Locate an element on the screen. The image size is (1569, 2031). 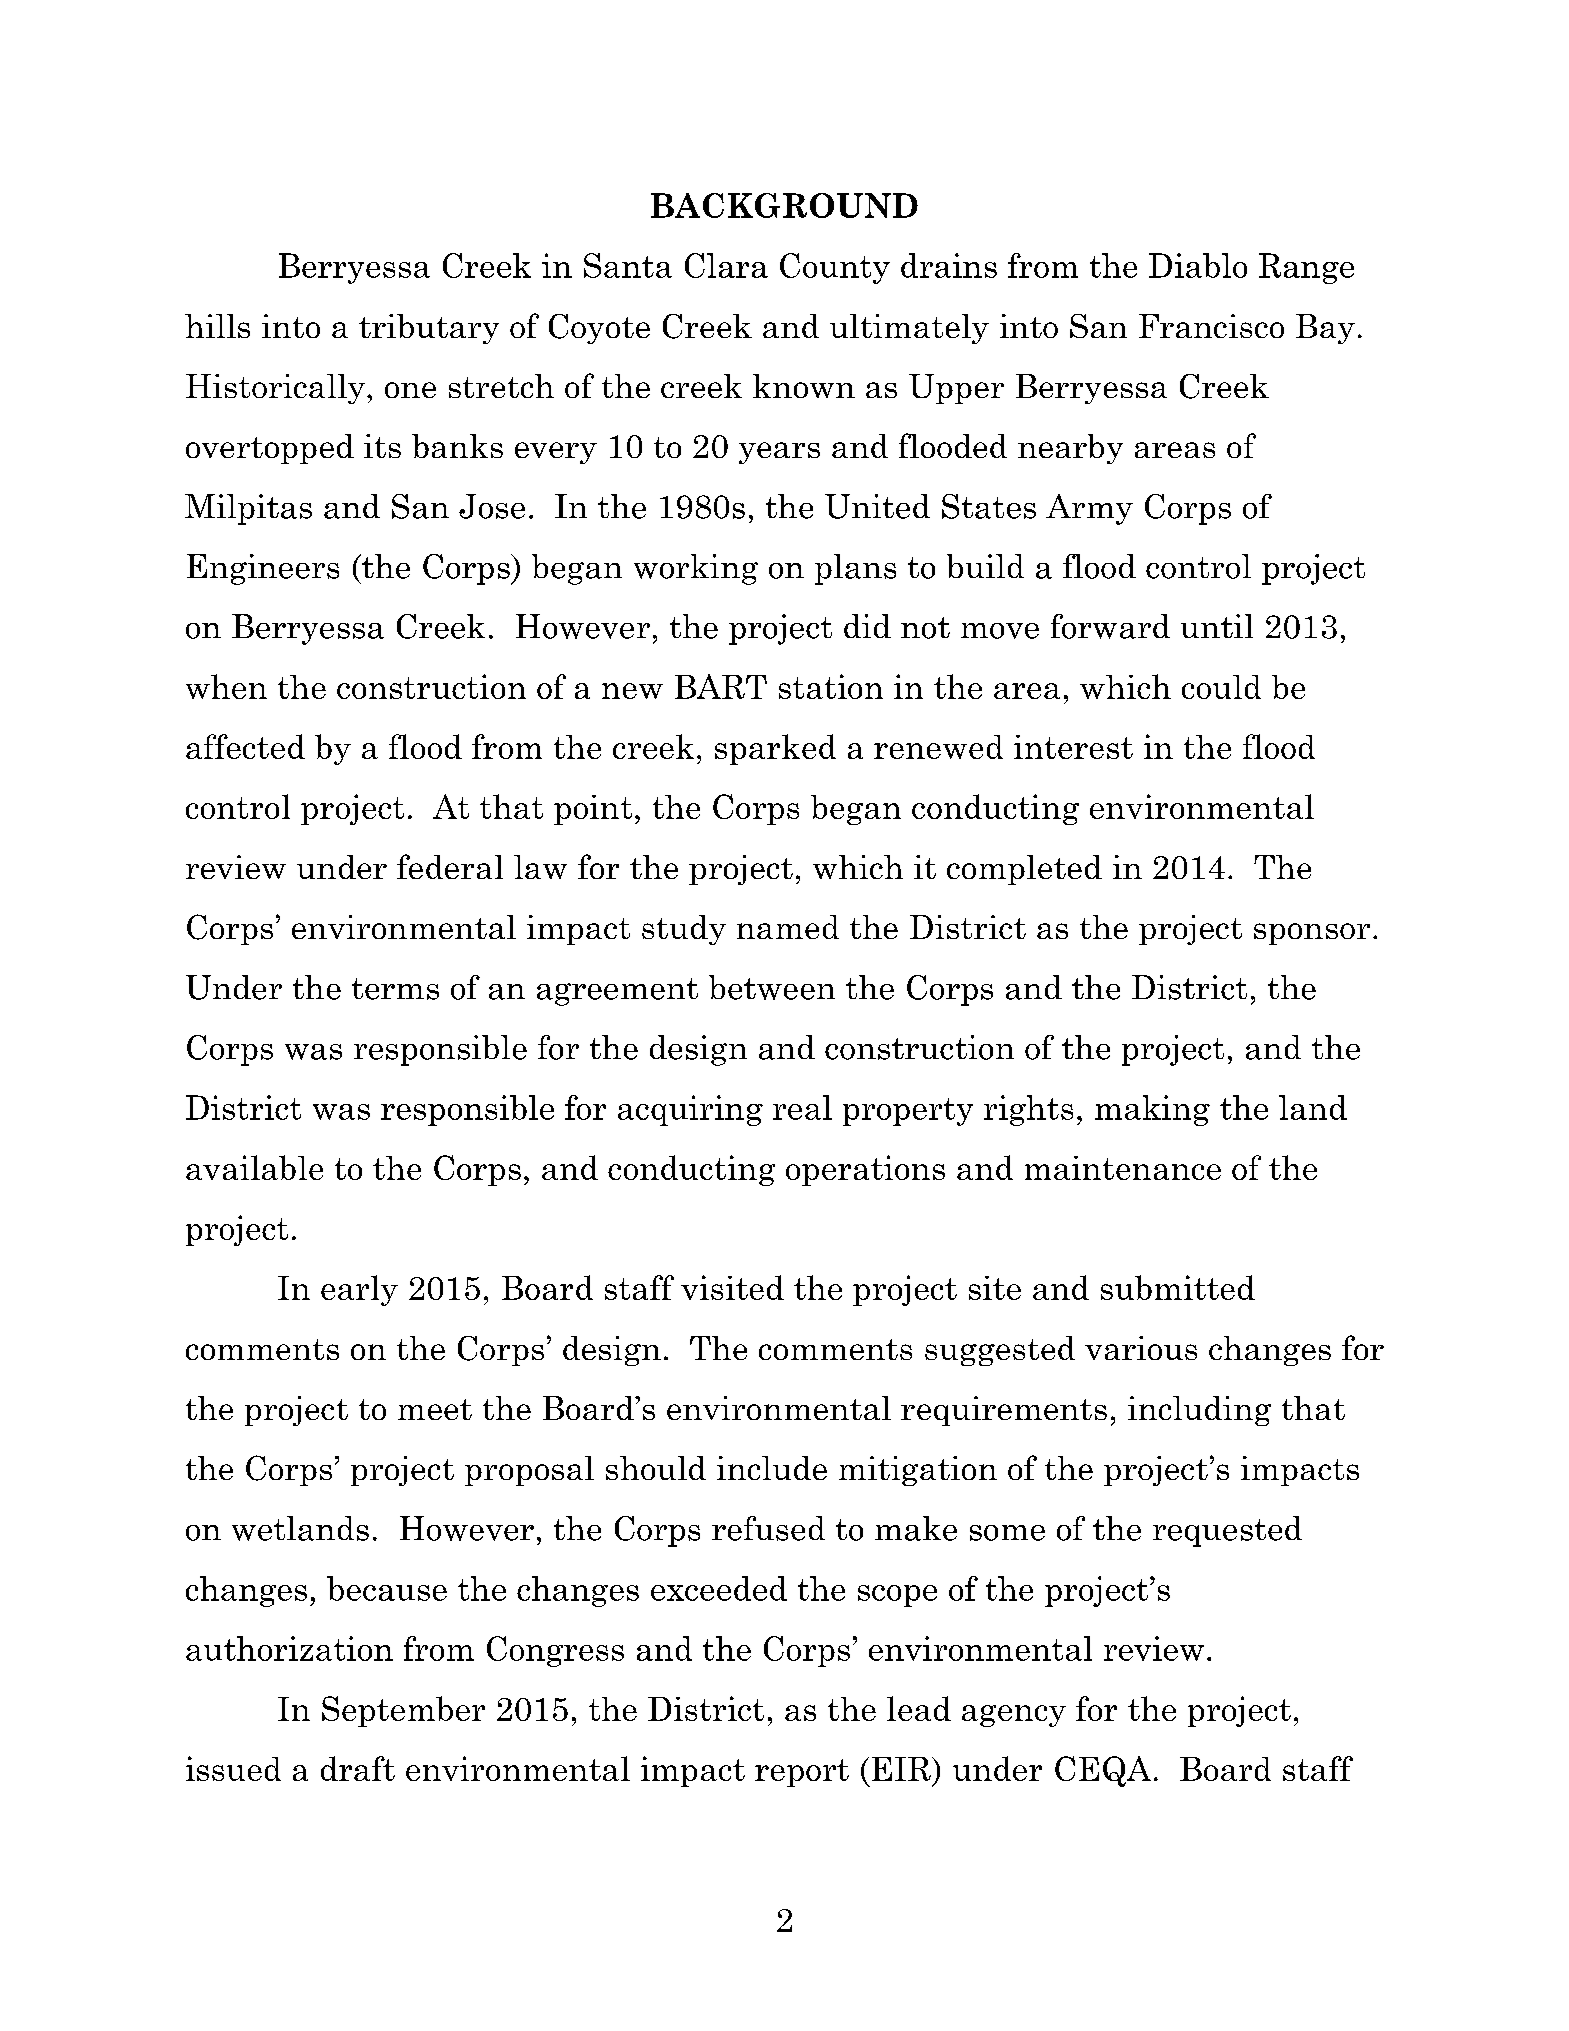
September is located at coordinates (403, 1711).
